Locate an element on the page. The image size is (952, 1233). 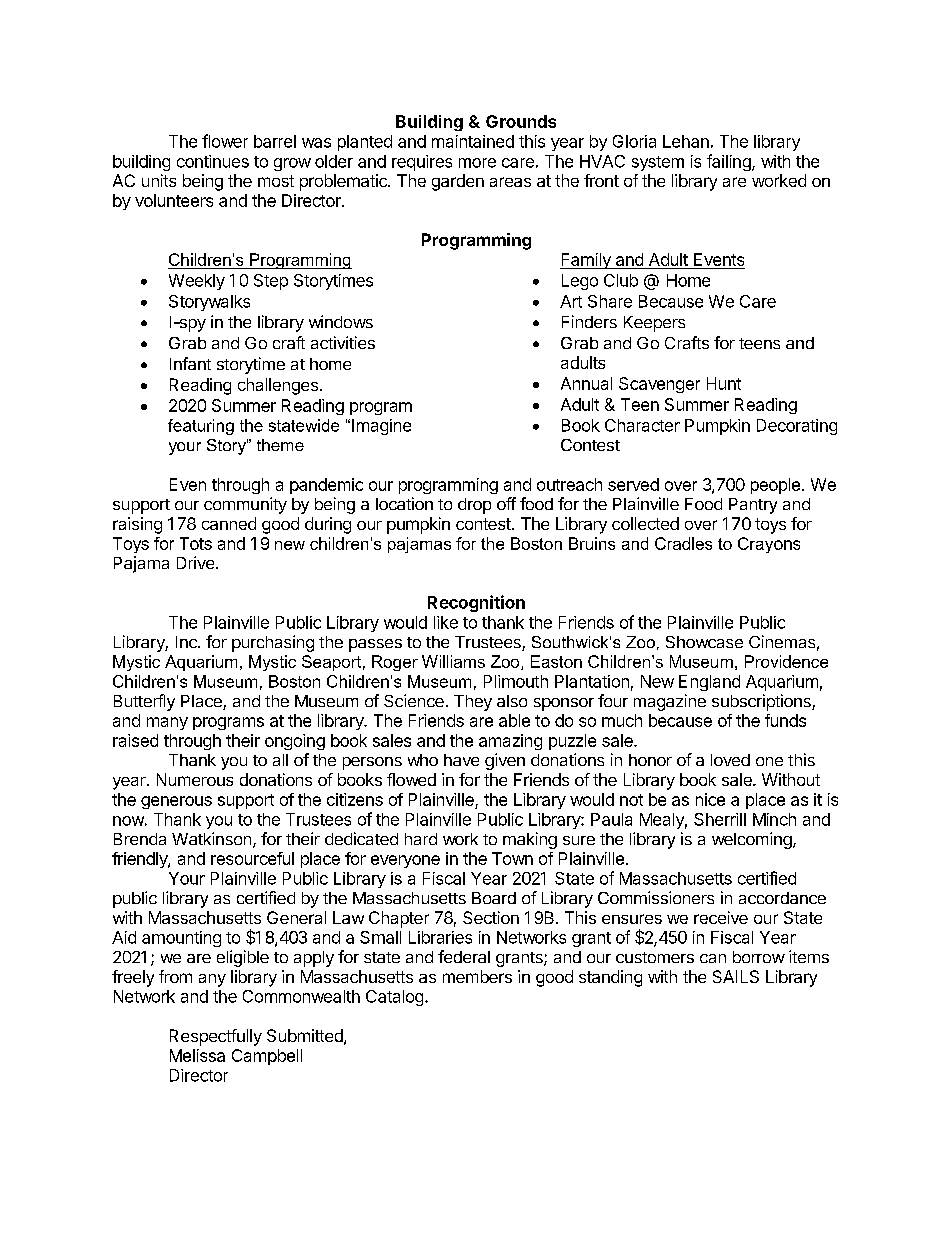
Respectfully is located at coordinates (216, 1037).
